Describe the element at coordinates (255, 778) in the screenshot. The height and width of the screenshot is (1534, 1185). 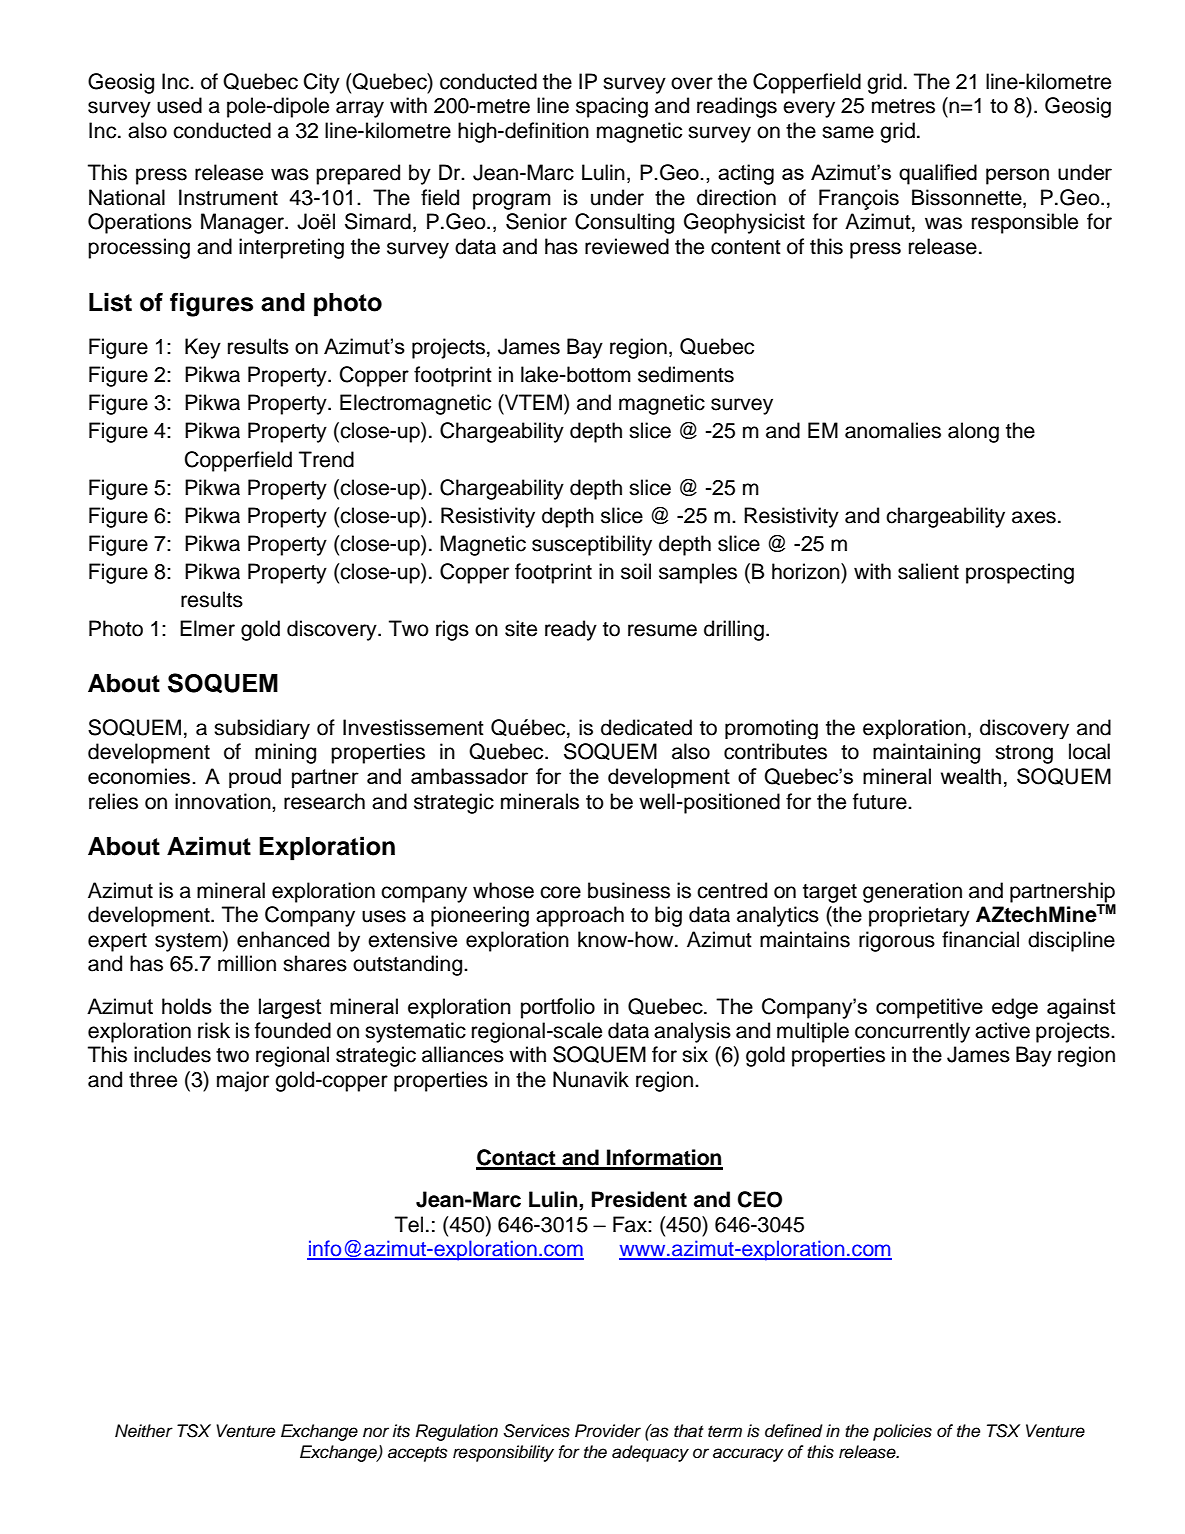
I see `proud` at that location.
